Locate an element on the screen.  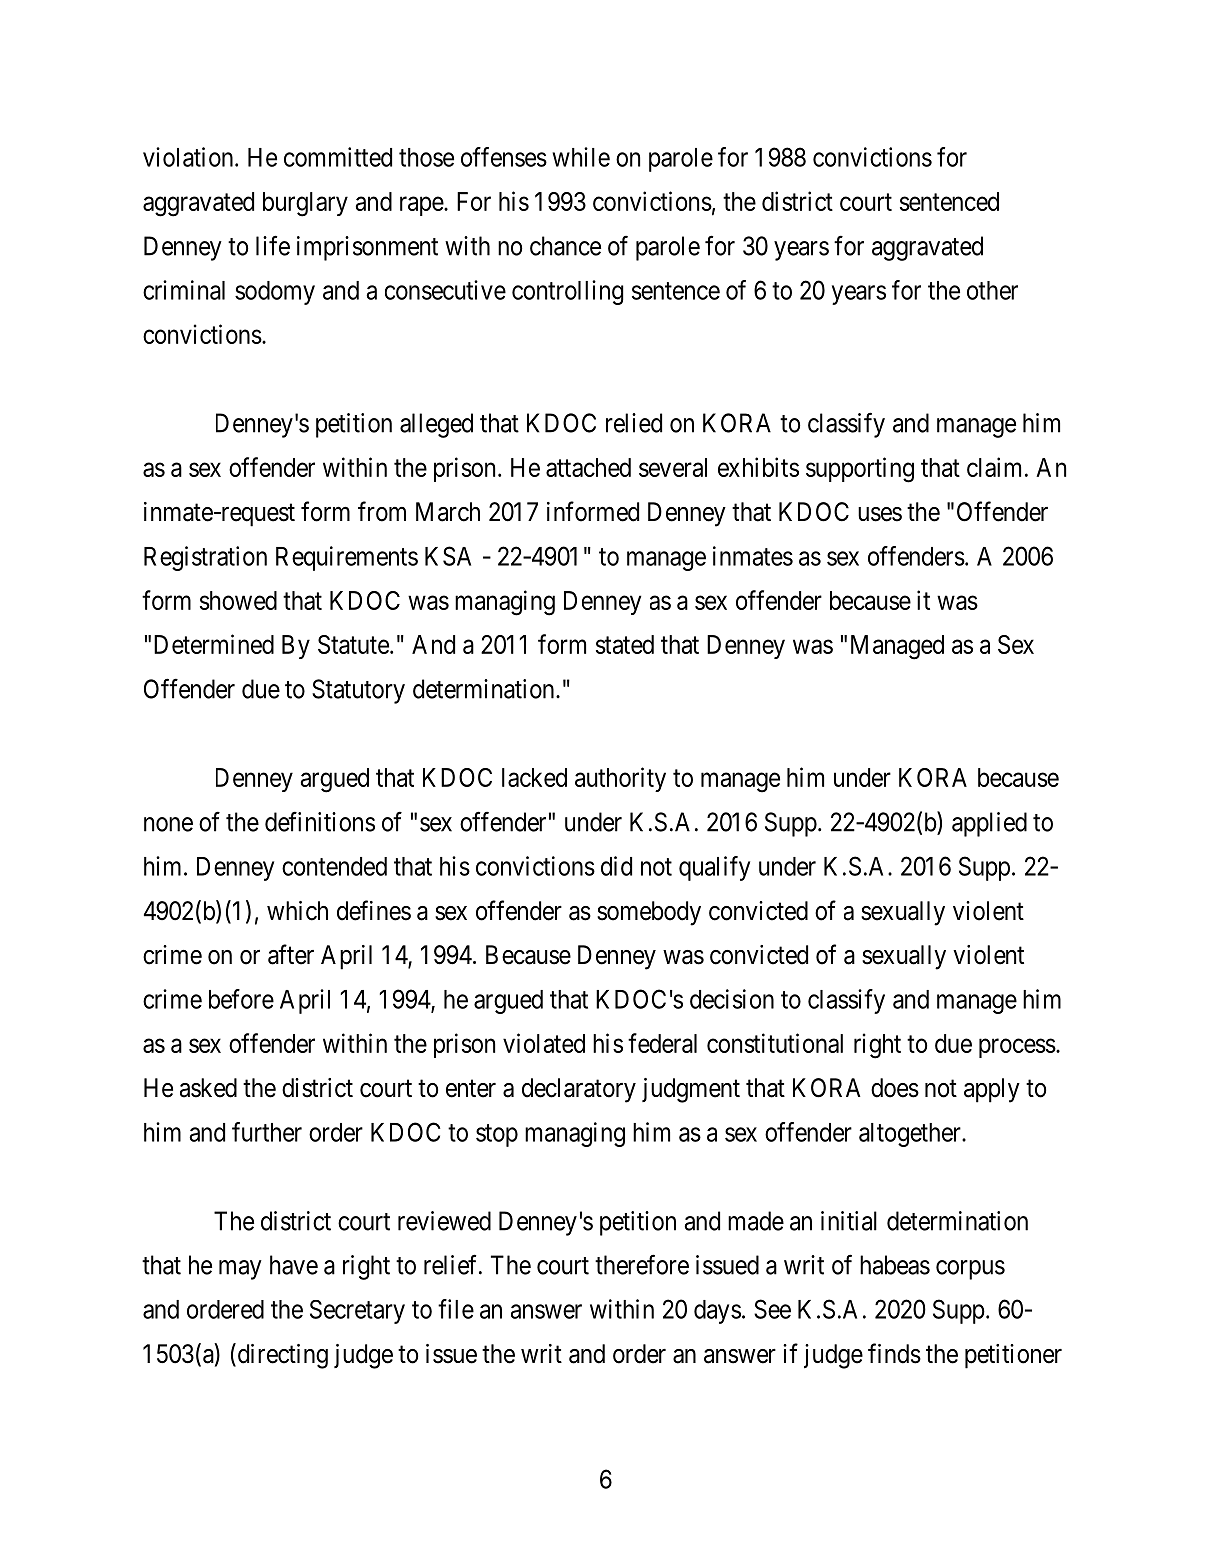
while is located at coordinates (581, 157).
